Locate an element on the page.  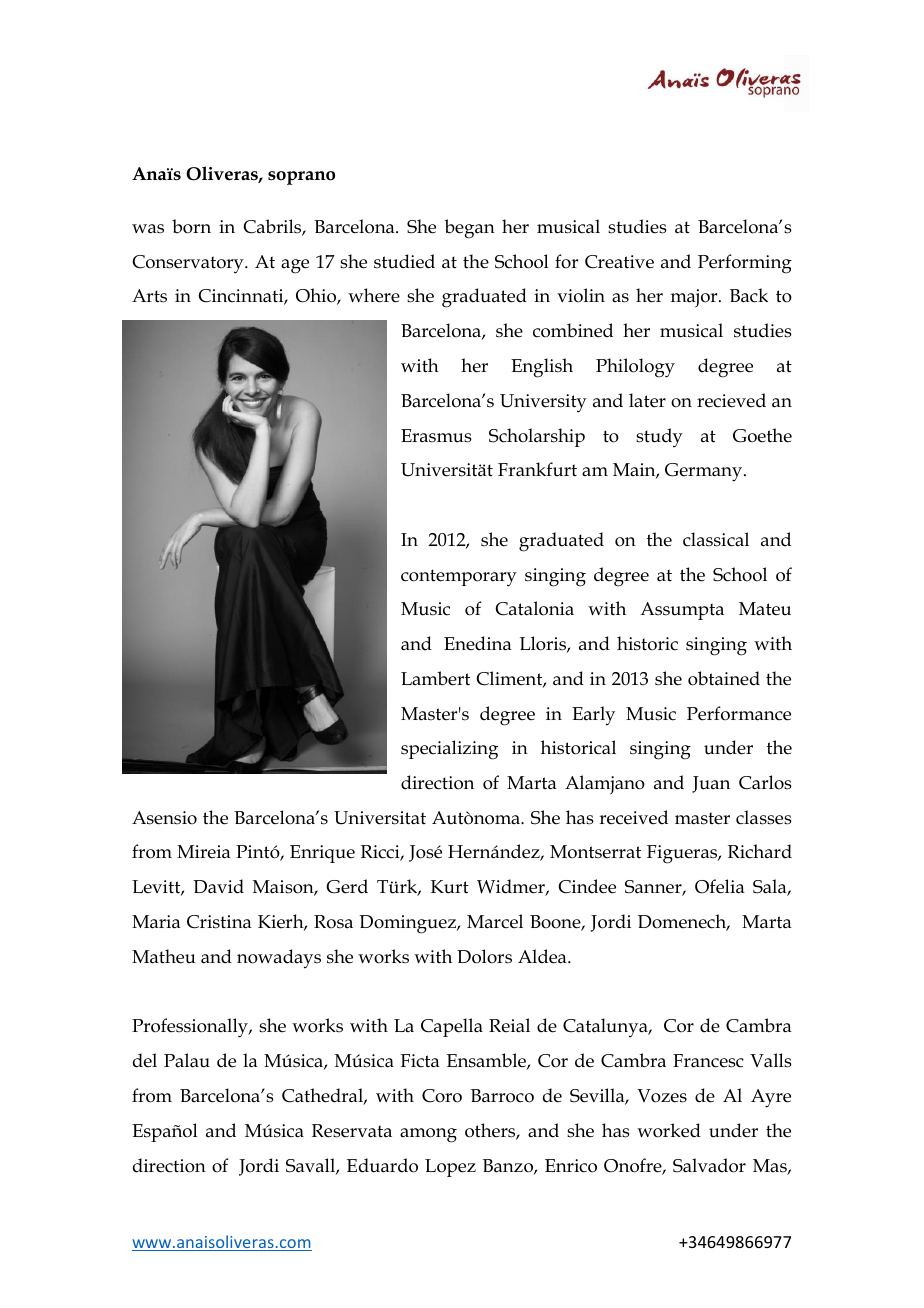
obtained is located at coordinates (724, 678).
